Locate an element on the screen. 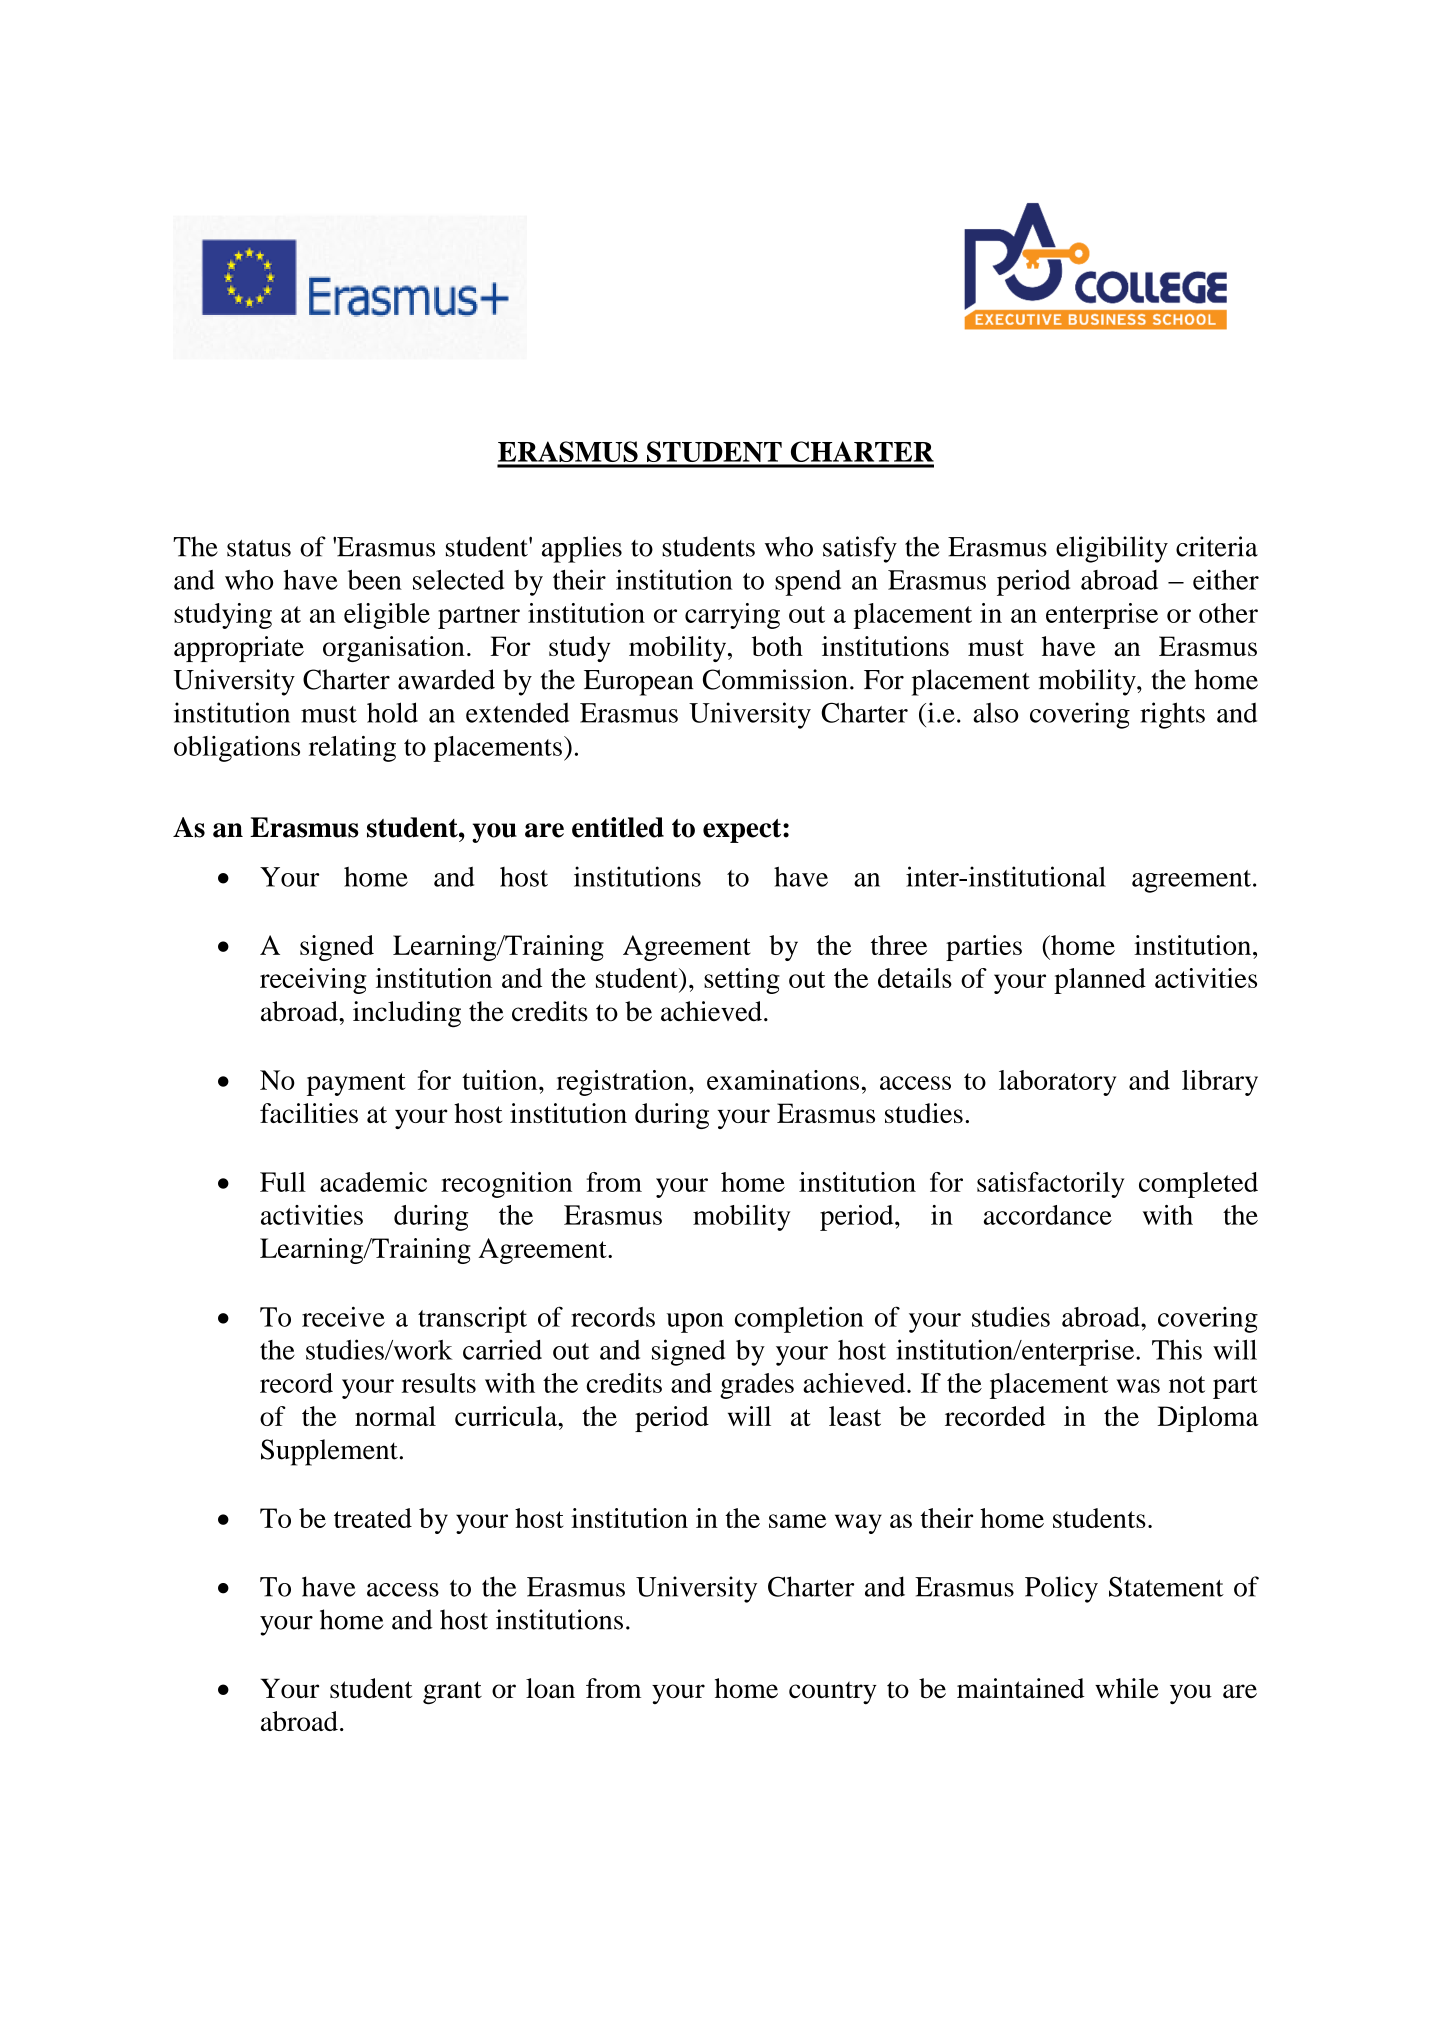 The image size is (1432, 2026). examinations is located at coordinates (783, 1080).
